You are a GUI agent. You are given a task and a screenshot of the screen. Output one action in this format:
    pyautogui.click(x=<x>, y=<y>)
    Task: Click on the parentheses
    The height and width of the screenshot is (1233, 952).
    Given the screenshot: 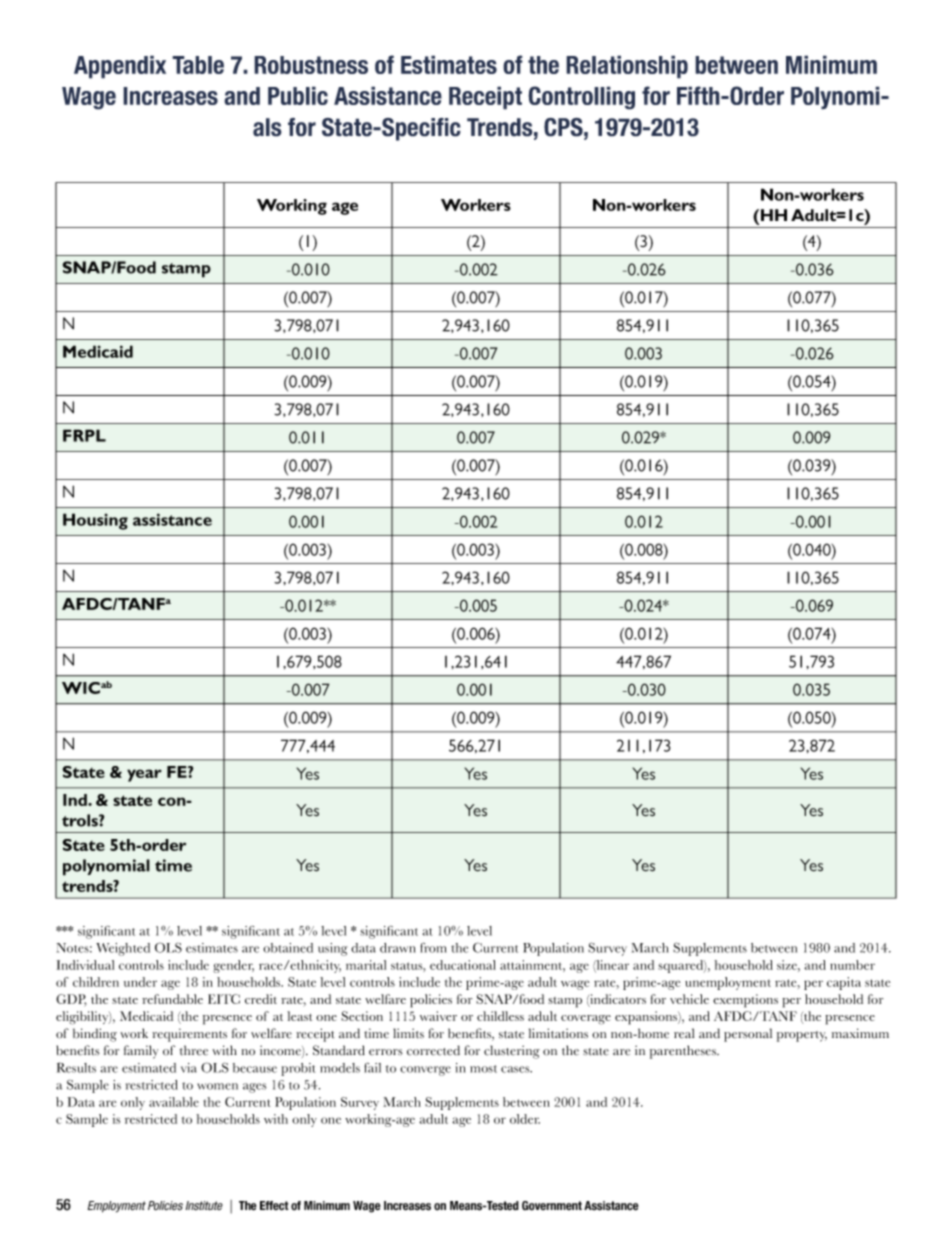 What is the action you would take?
    pyautogui.click(x=684, y=1052)
